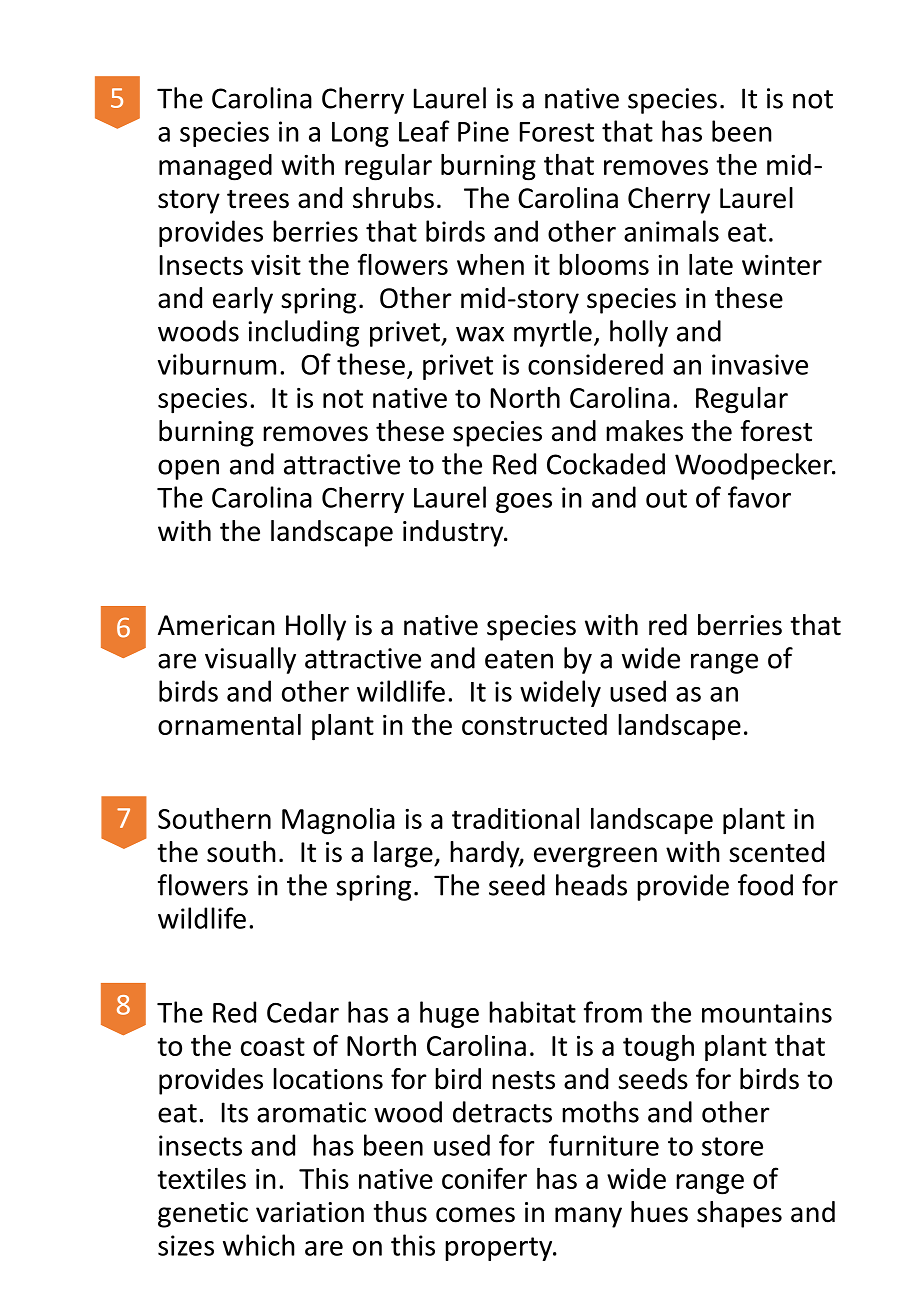 Image resolution: width=924 pixels, height=1294 pixels. Describe the element at coordinates (338, 821) in the image. I see `Magnolia` at that location.
